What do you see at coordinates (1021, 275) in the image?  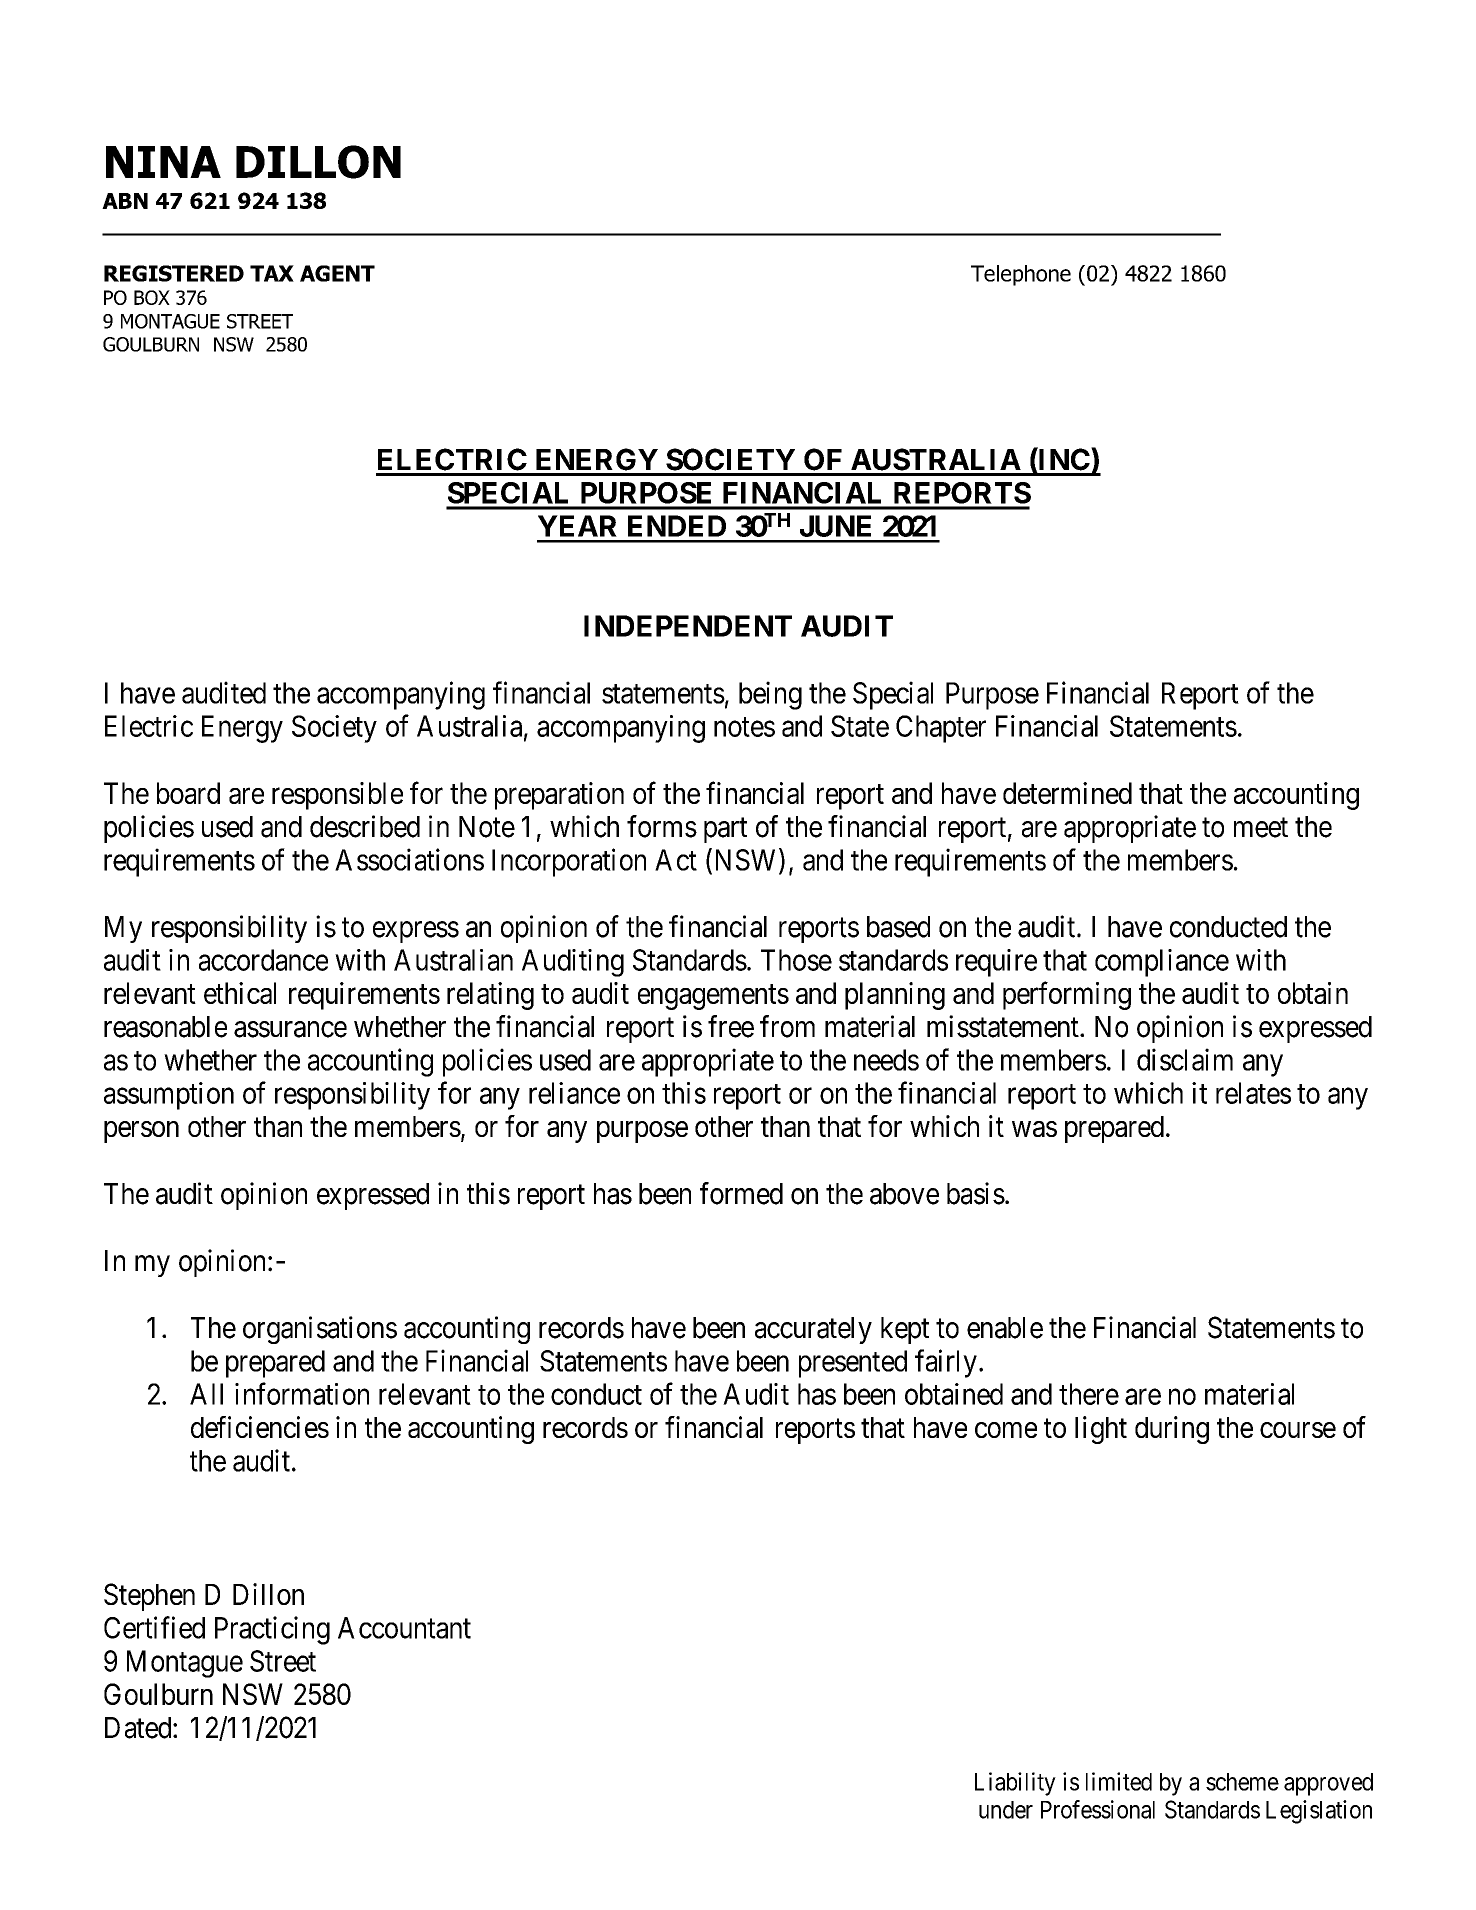 I see `Telephone` at bounding box center [1021, 275].
